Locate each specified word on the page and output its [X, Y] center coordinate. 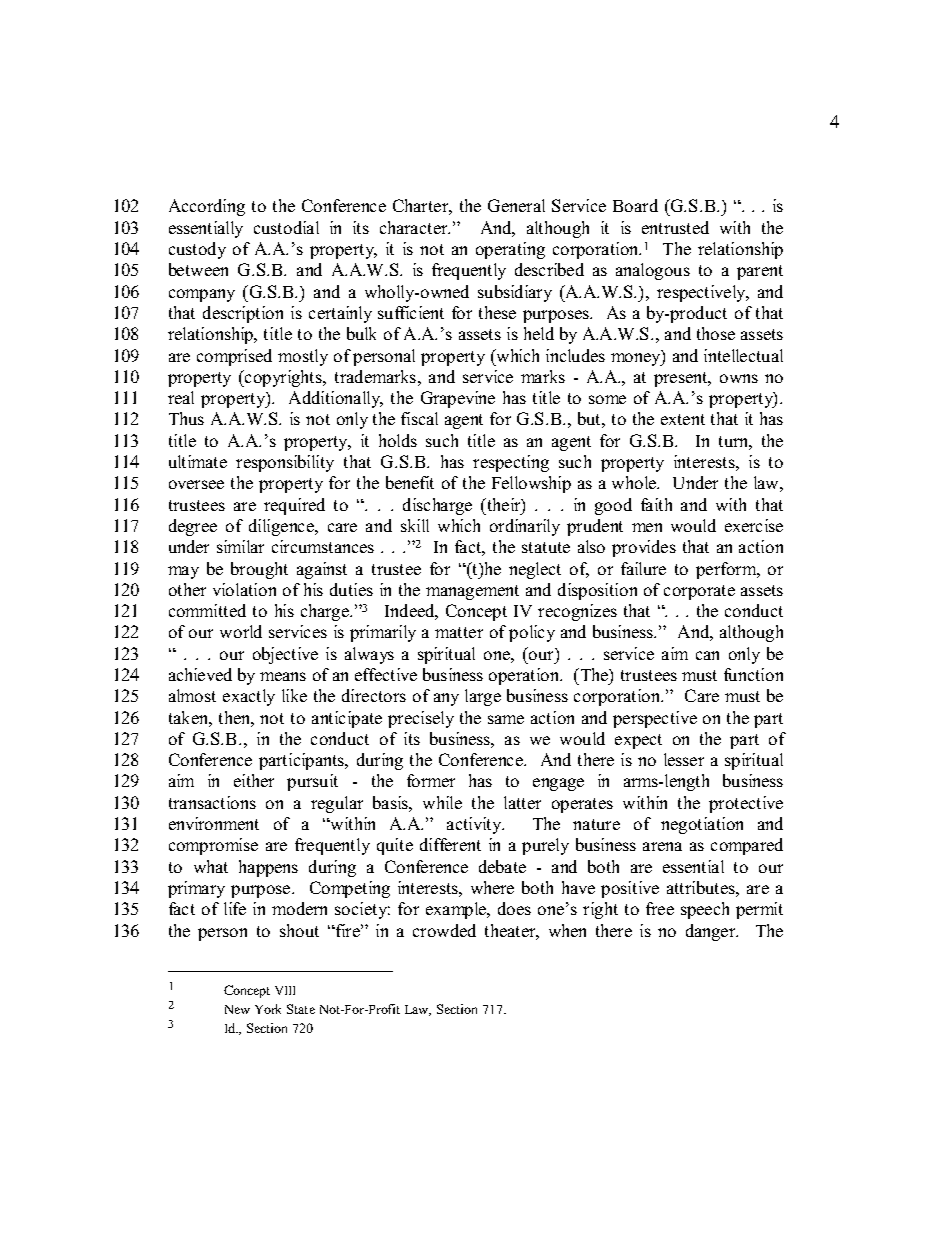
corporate [699, 592]
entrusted [675, 227]
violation [244, 589]
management [472, 592]
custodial [286, 227]
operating [510, 250]
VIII [285, 990]
